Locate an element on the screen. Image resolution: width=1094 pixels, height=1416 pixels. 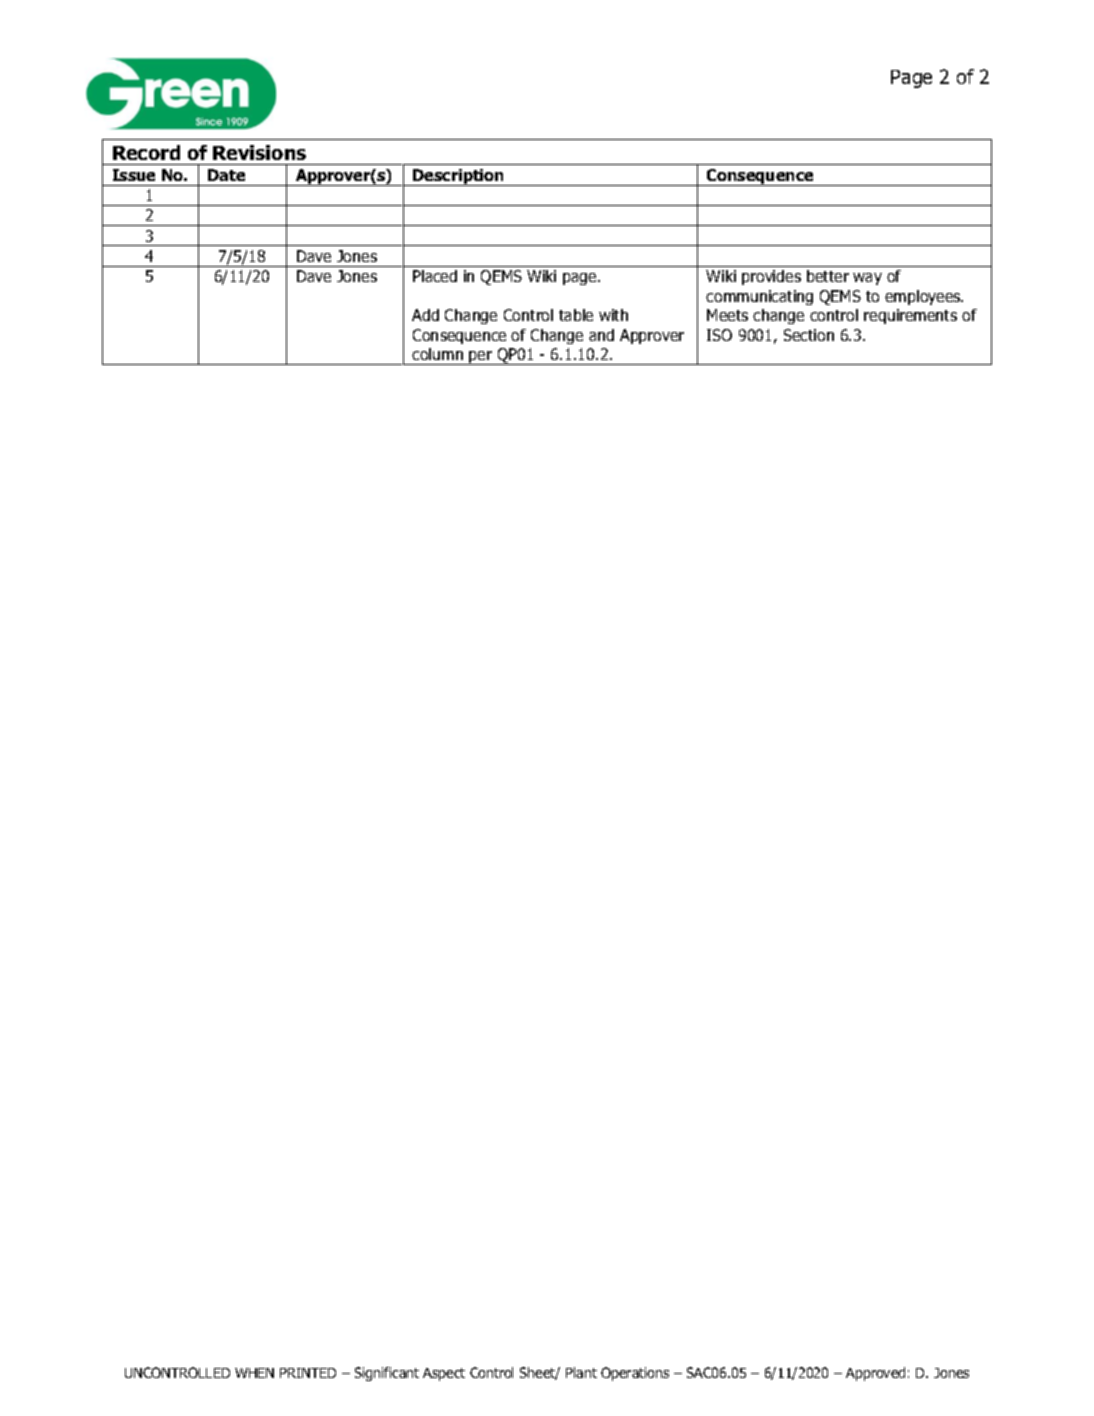
Description is located at coordinates (458, 177).
